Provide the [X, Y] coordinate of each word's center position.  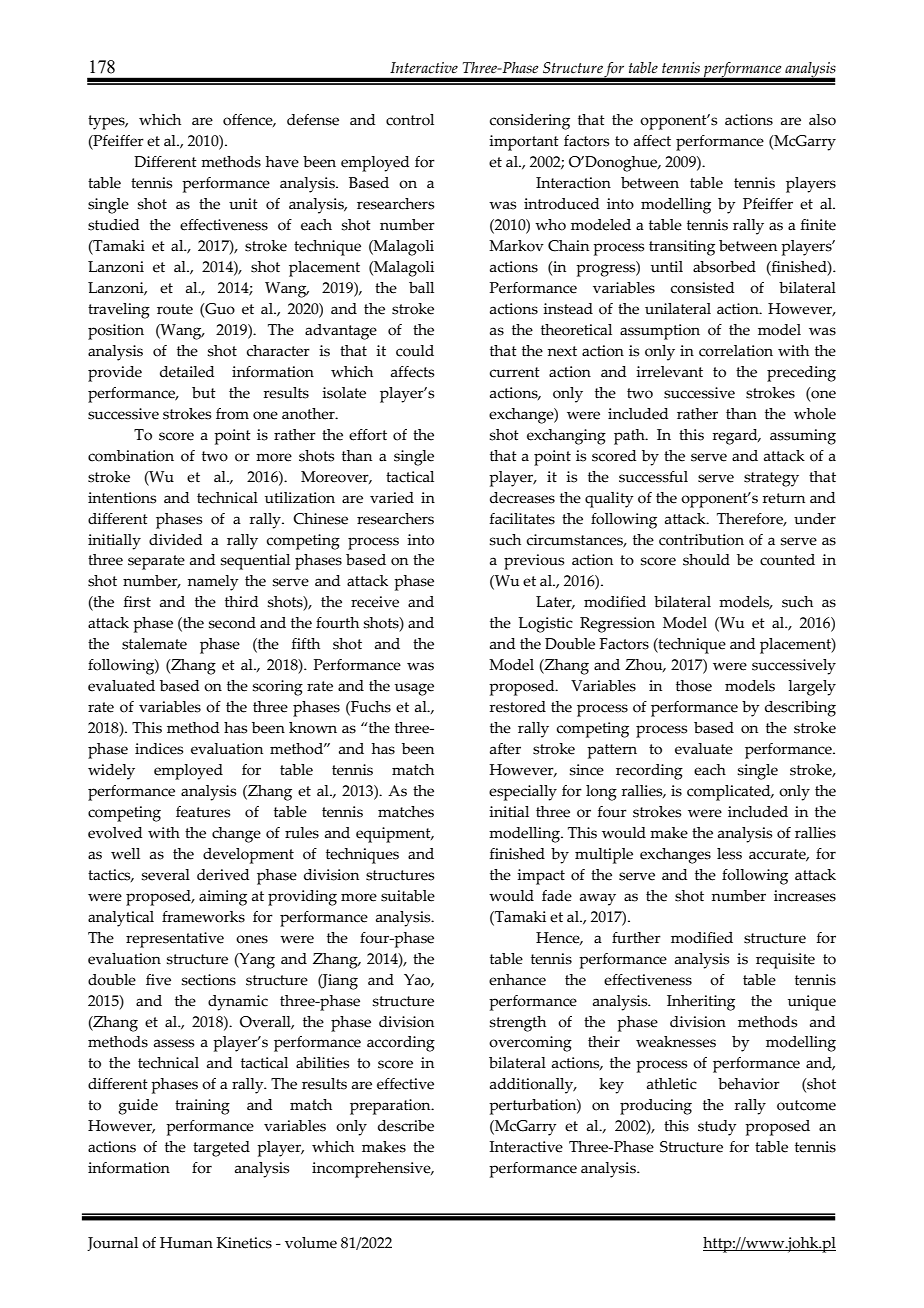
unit [243, 204]
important [524, 143]
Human [186, 1243]
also [822, 120]
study [717, 1128]
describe [406, 1126]
